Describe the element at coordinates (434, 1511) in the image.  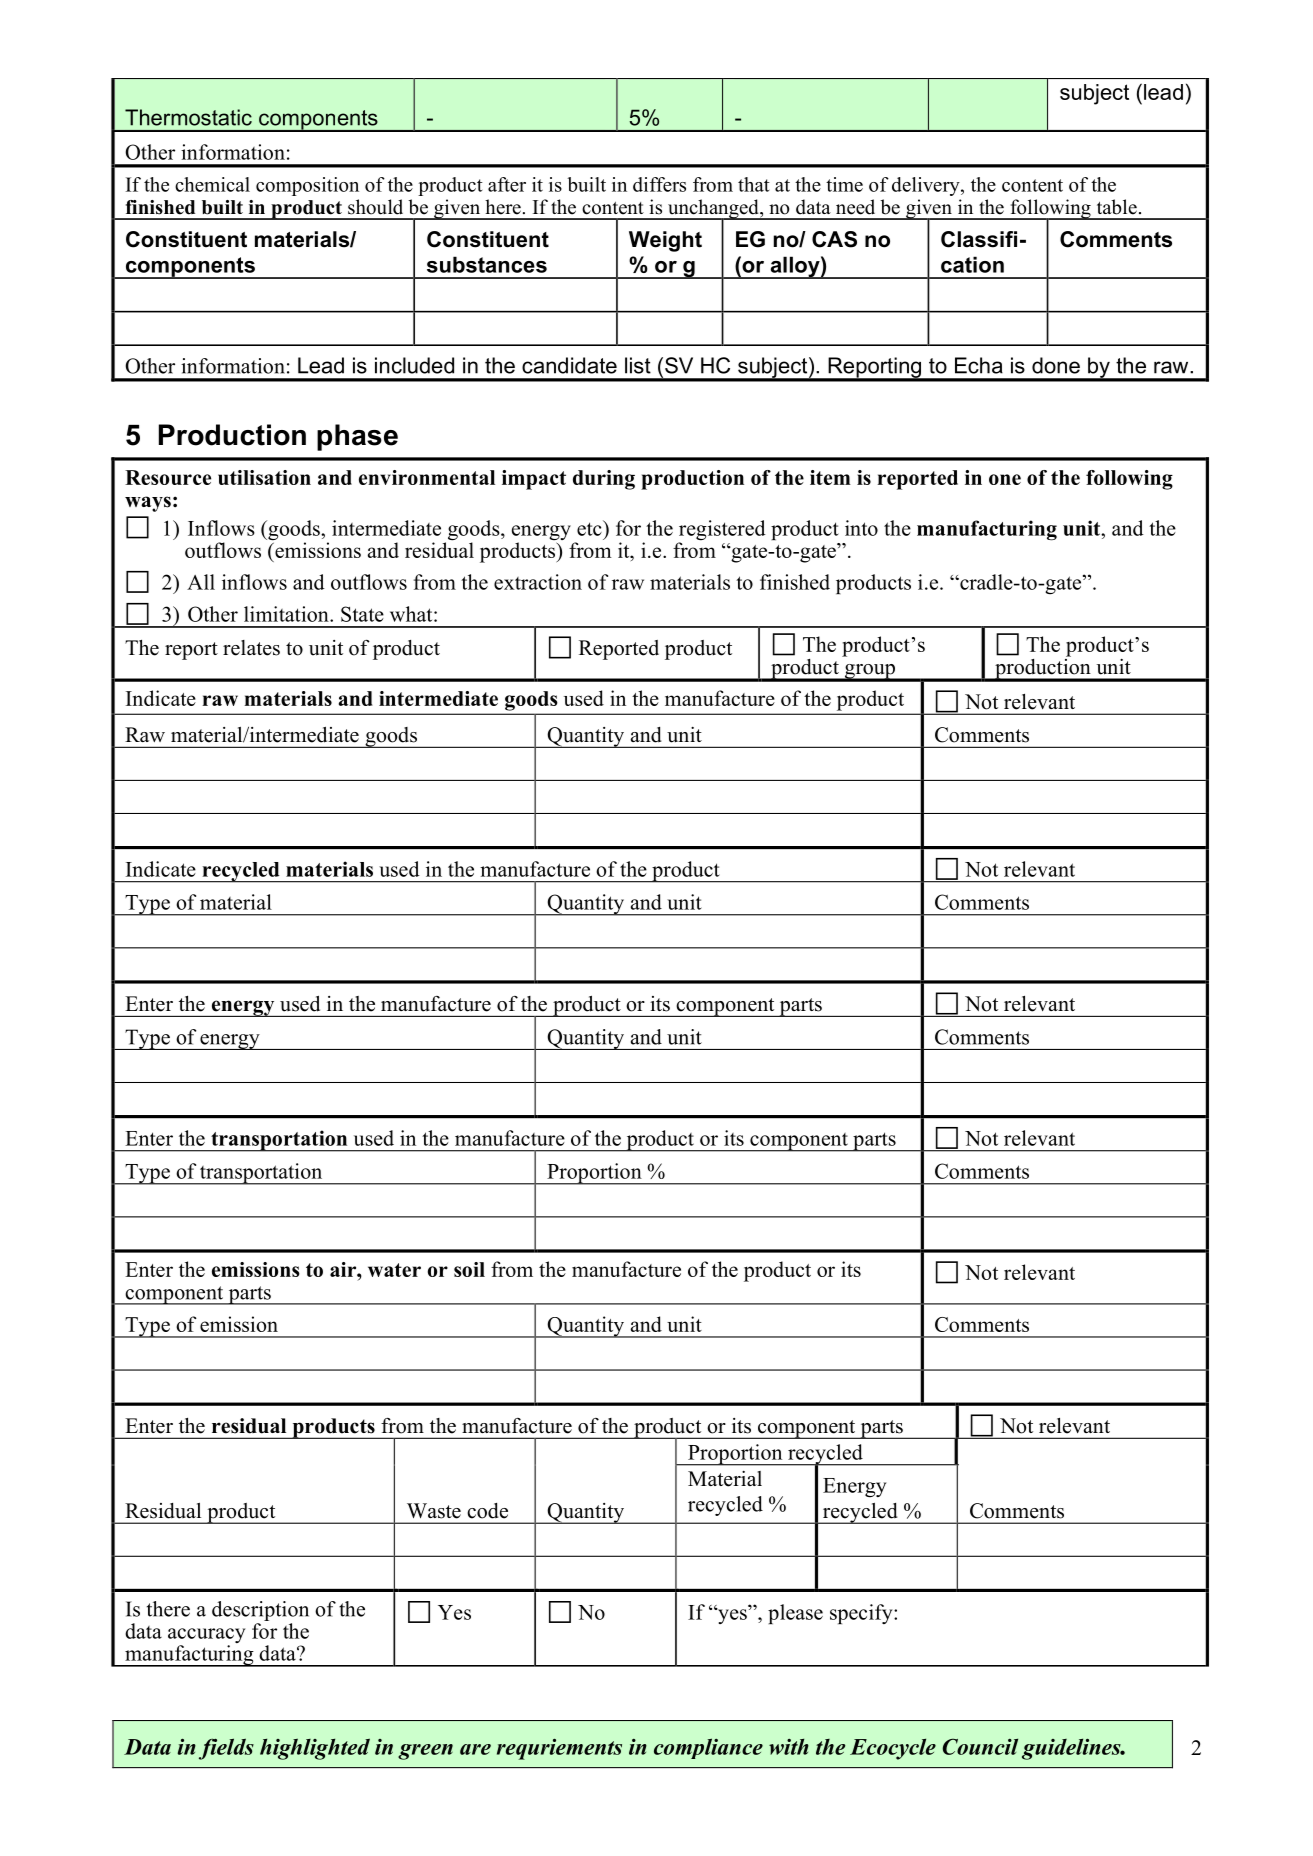
I see `Waste` at that location.
